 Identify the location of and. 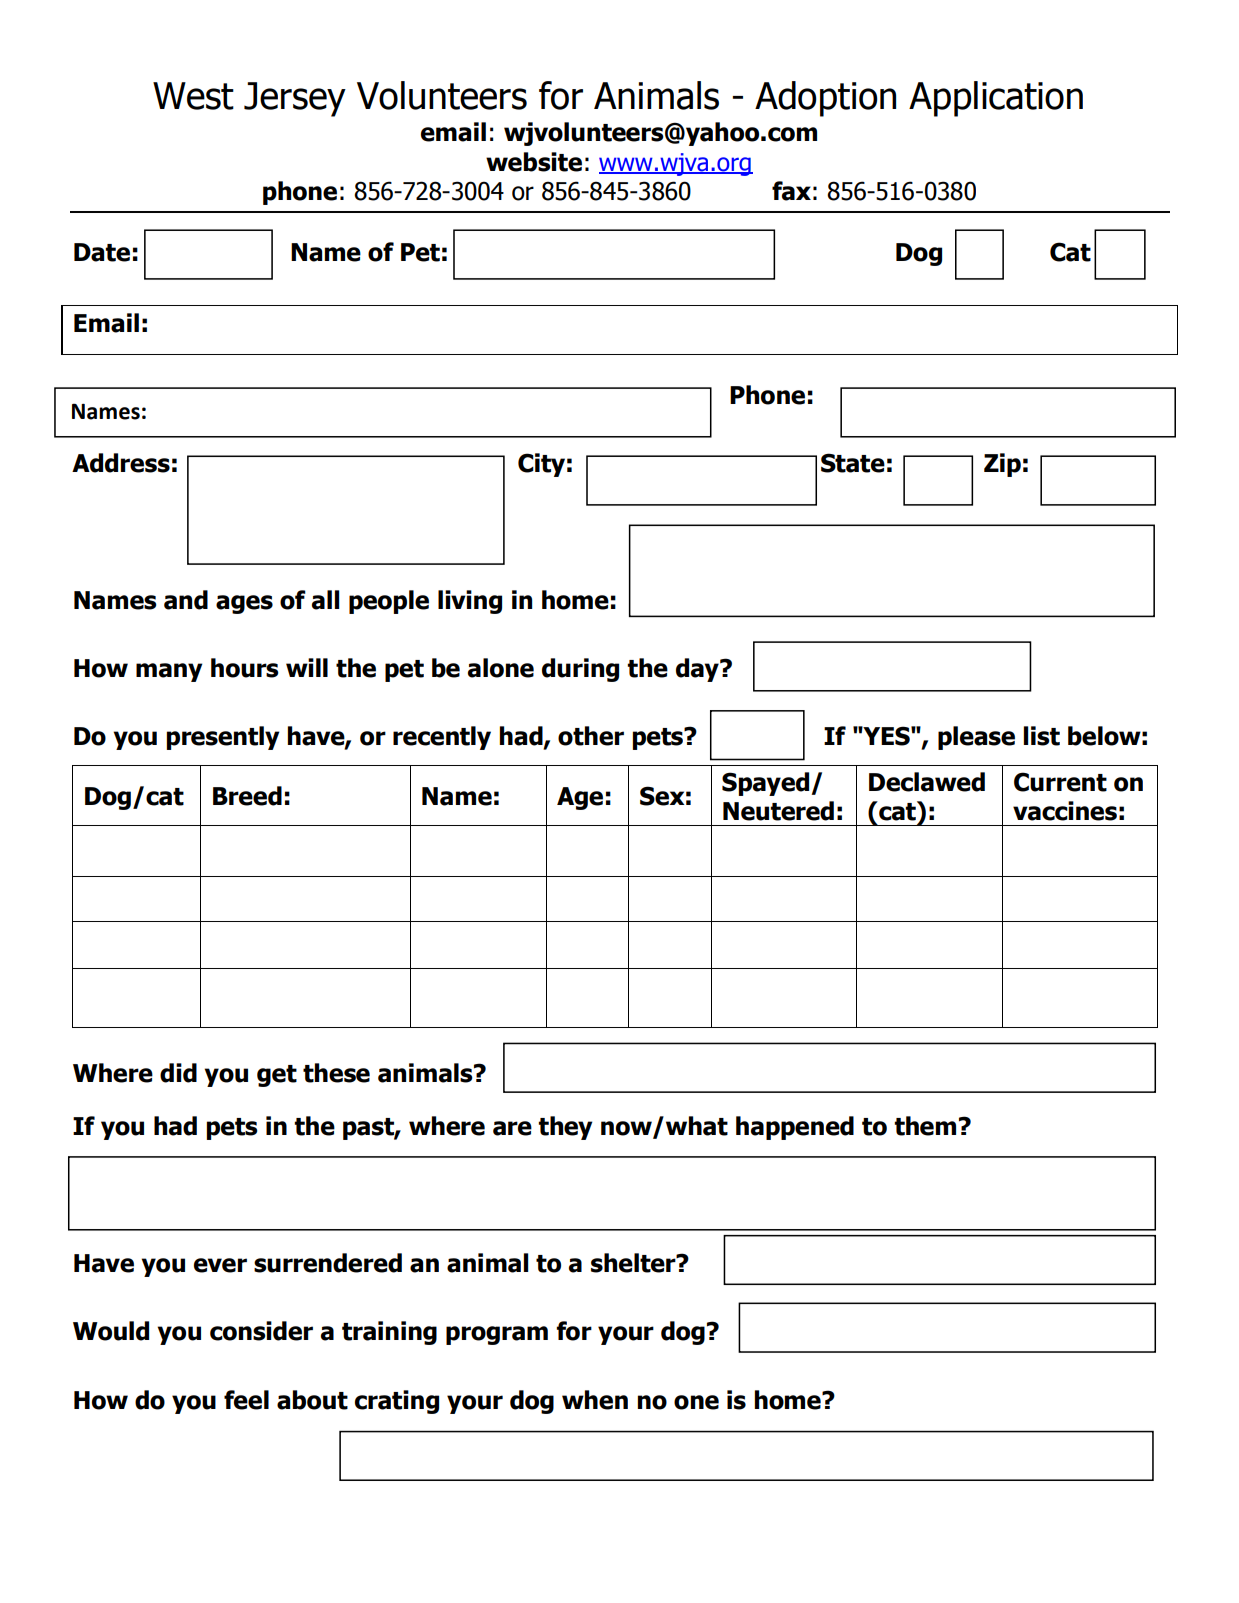
(186, 600).
